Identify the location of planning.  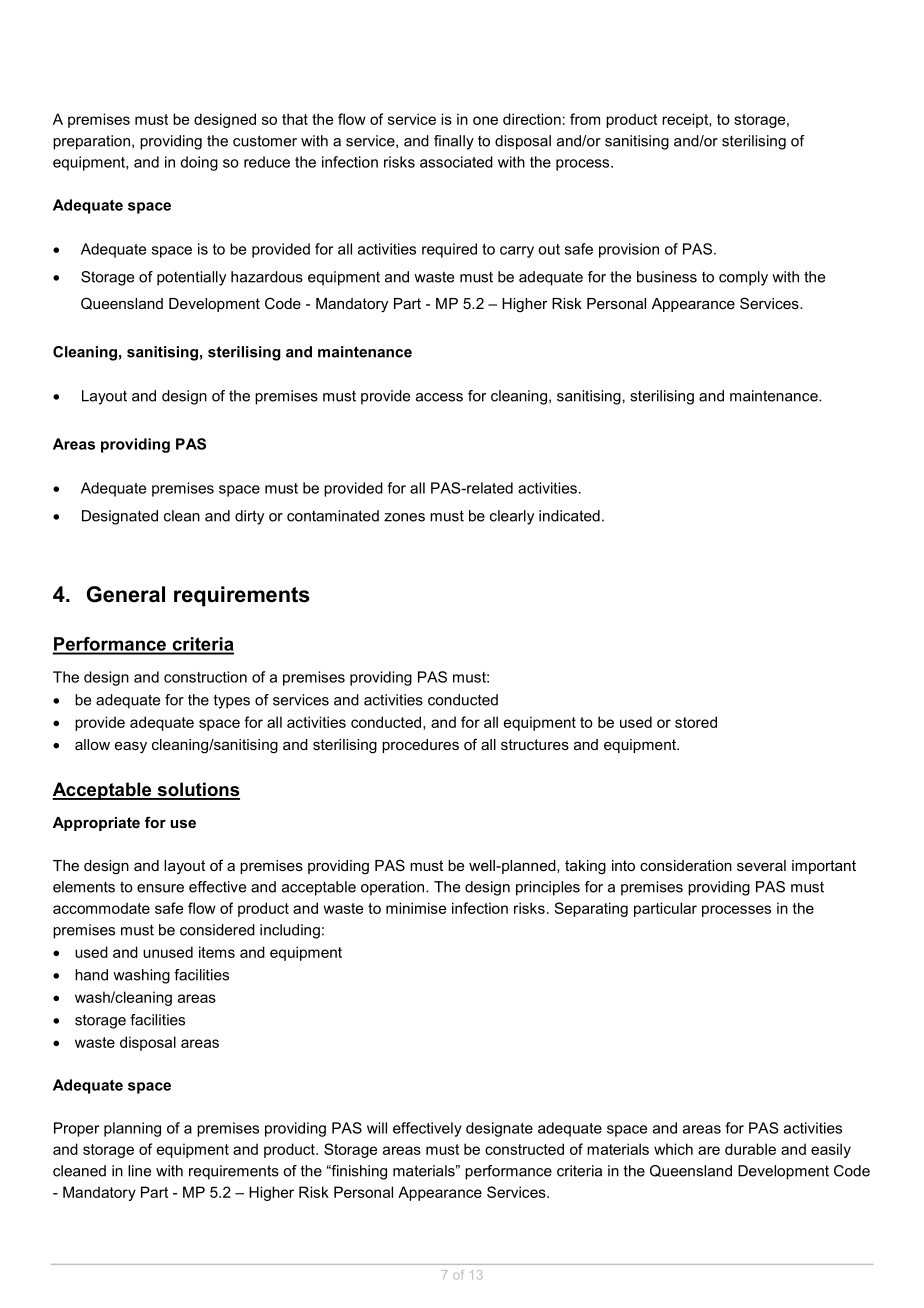
(132, 1129).
